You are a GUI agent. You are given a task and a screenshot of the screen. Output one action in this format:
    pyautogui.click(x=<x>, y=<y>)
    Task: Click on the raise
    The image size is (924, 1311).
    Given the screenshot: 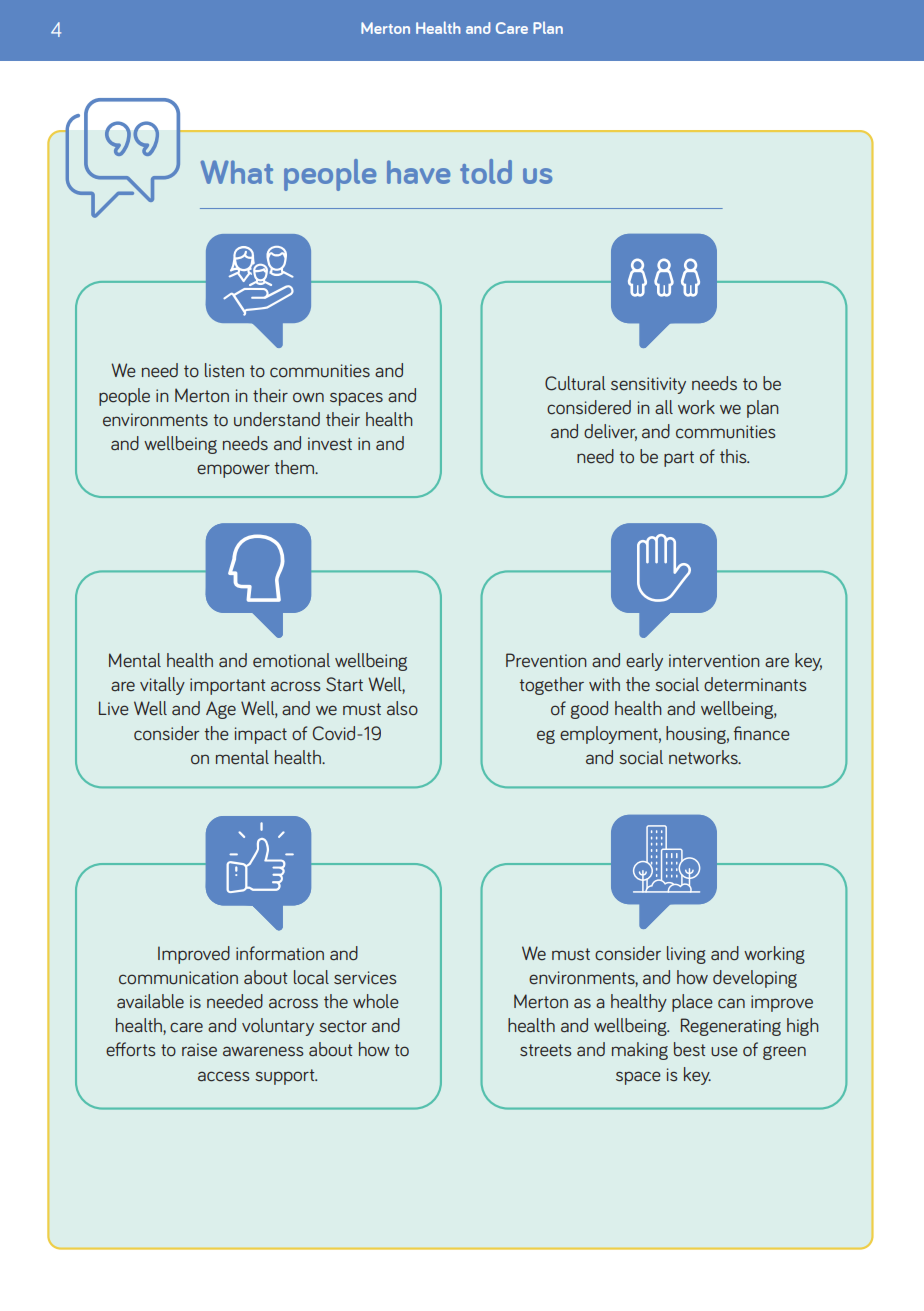 What is the action you would take?
    pyautogui.click(x=199, y=1049)
